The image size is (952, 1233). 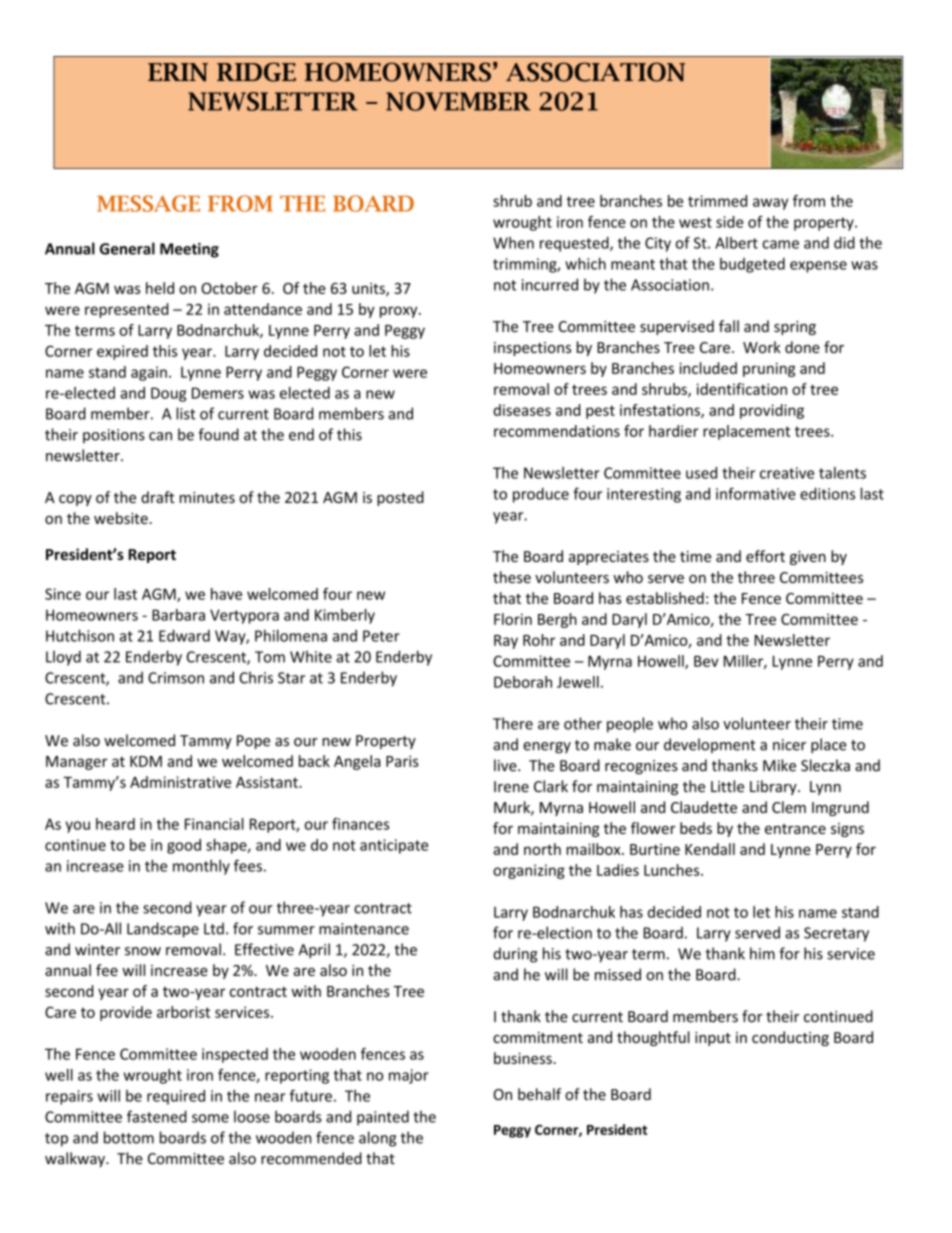 I want to click on trimmed, so click(x=717, y=201).
